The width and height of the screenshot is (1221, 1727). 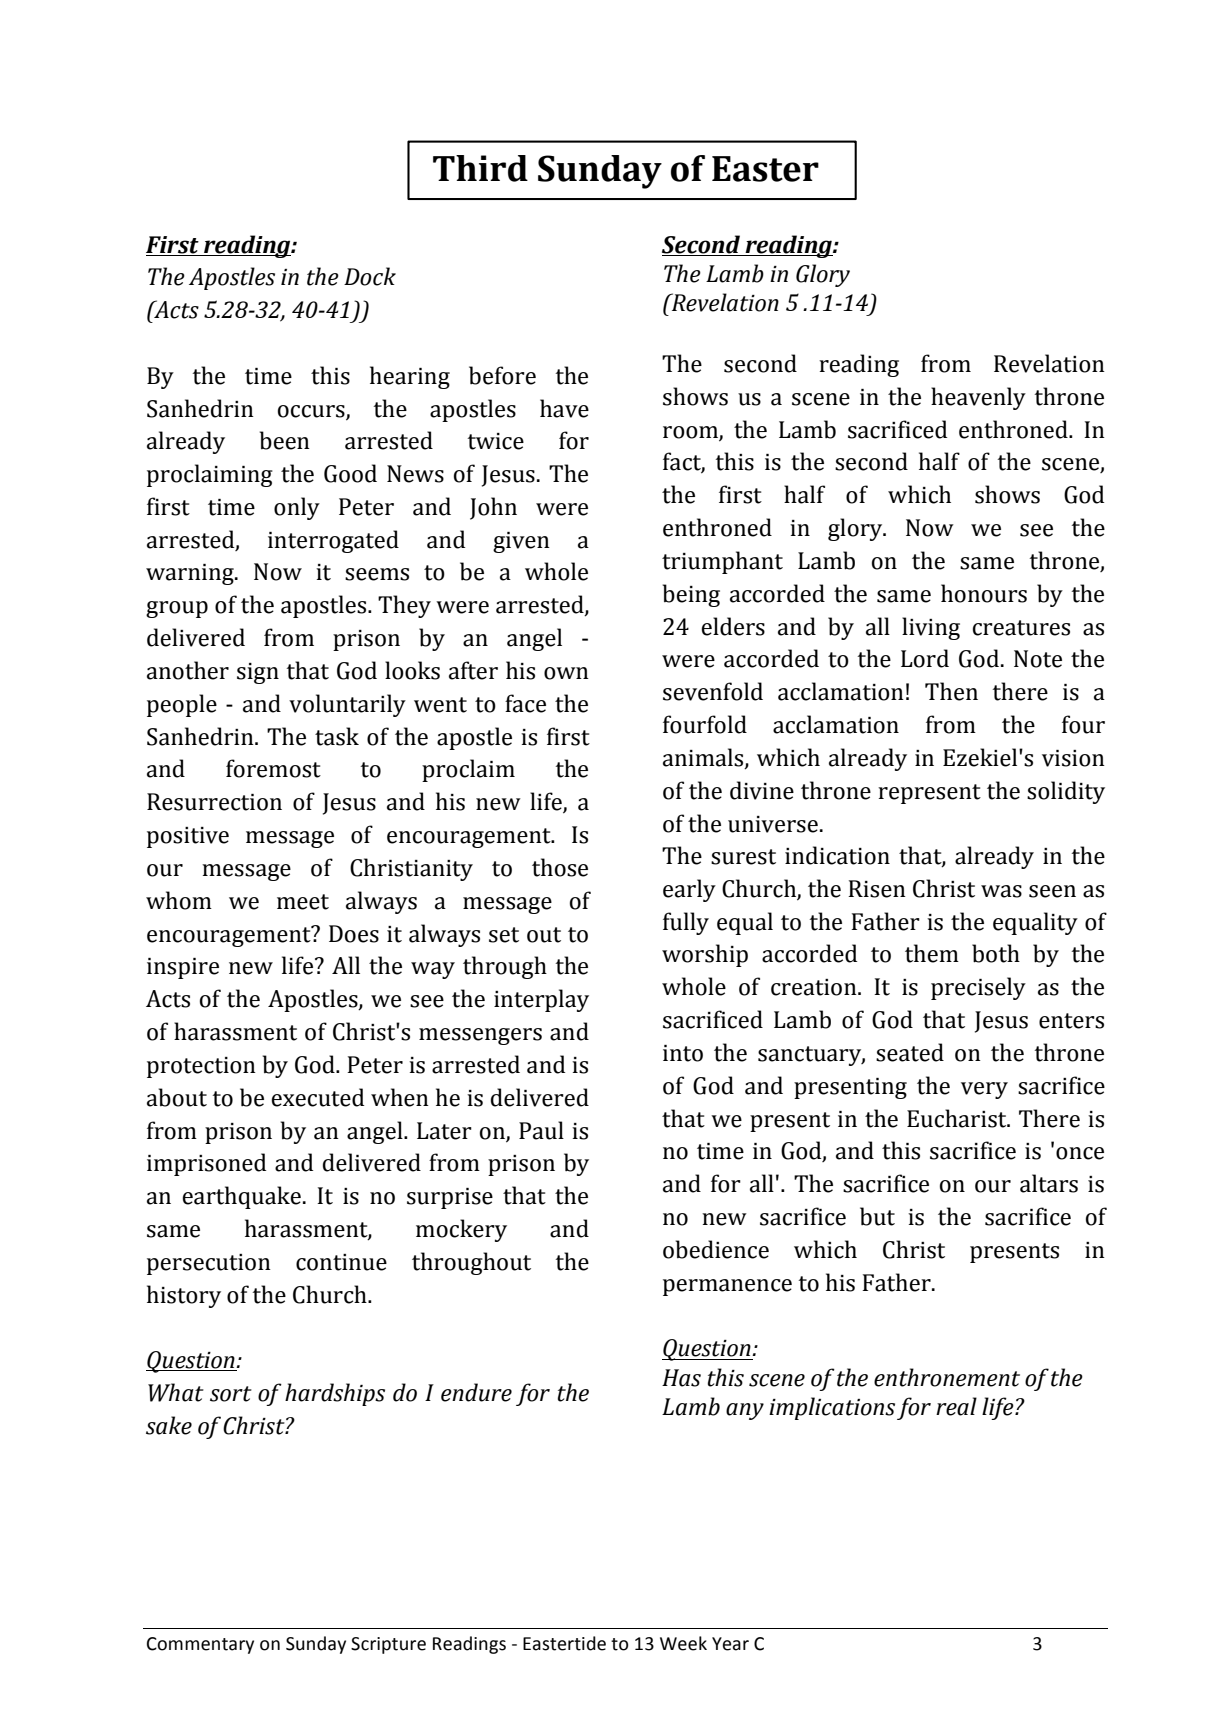 What do you see at coordinates (370, 276) in the screenshot?
I see `Dock` at bounding box center [370, 276].
